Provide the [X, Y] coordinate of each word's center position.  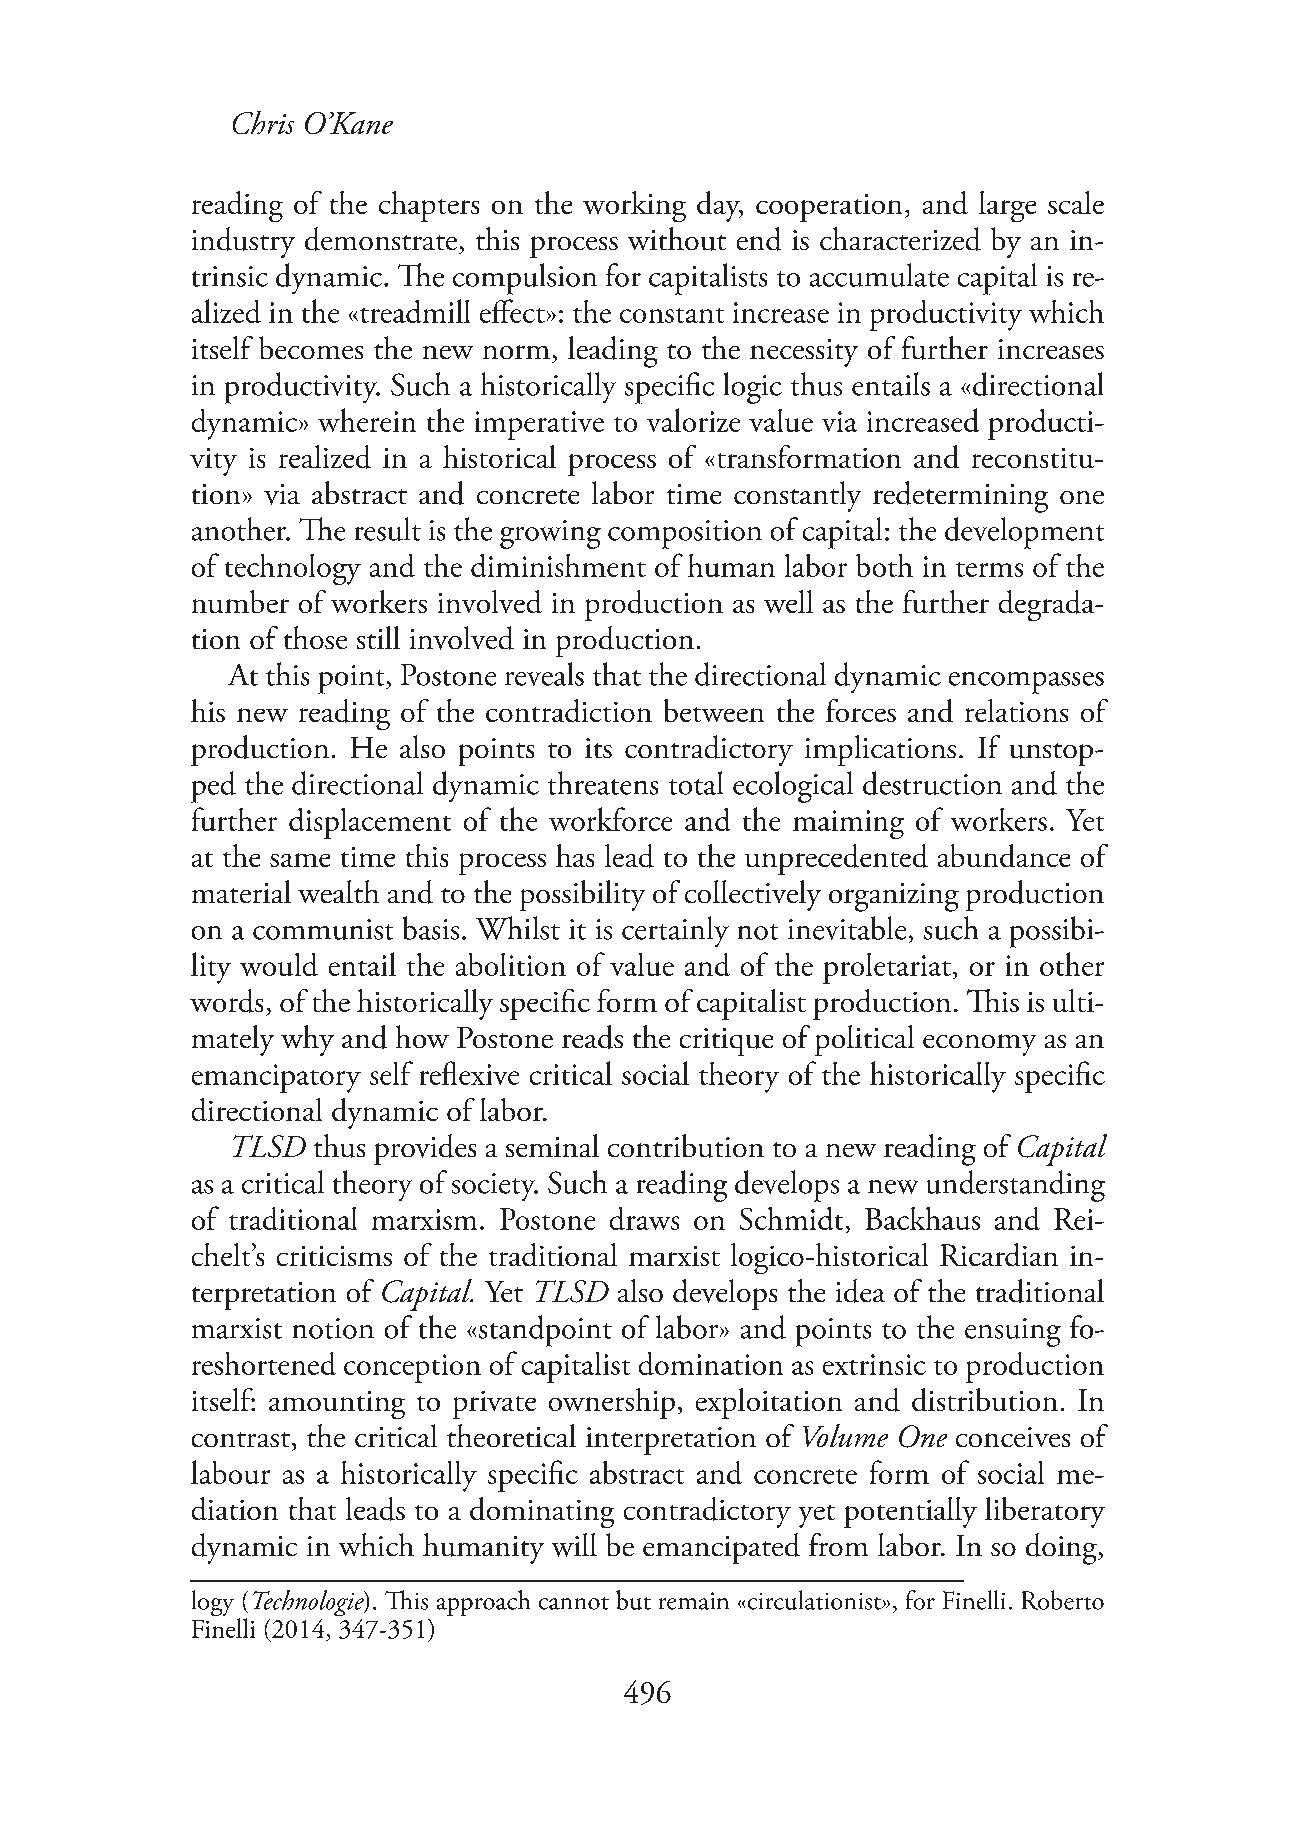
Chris [263, 122]
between [714, 710]
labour [230, 1472]
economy [979, 1045]
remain [694, 1601]
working [634, 206]
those [315, 637]
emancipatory [276, 1078]
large [1007, 206]
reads [592, 1037]
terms [989, 569]
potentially [910, 1512]
